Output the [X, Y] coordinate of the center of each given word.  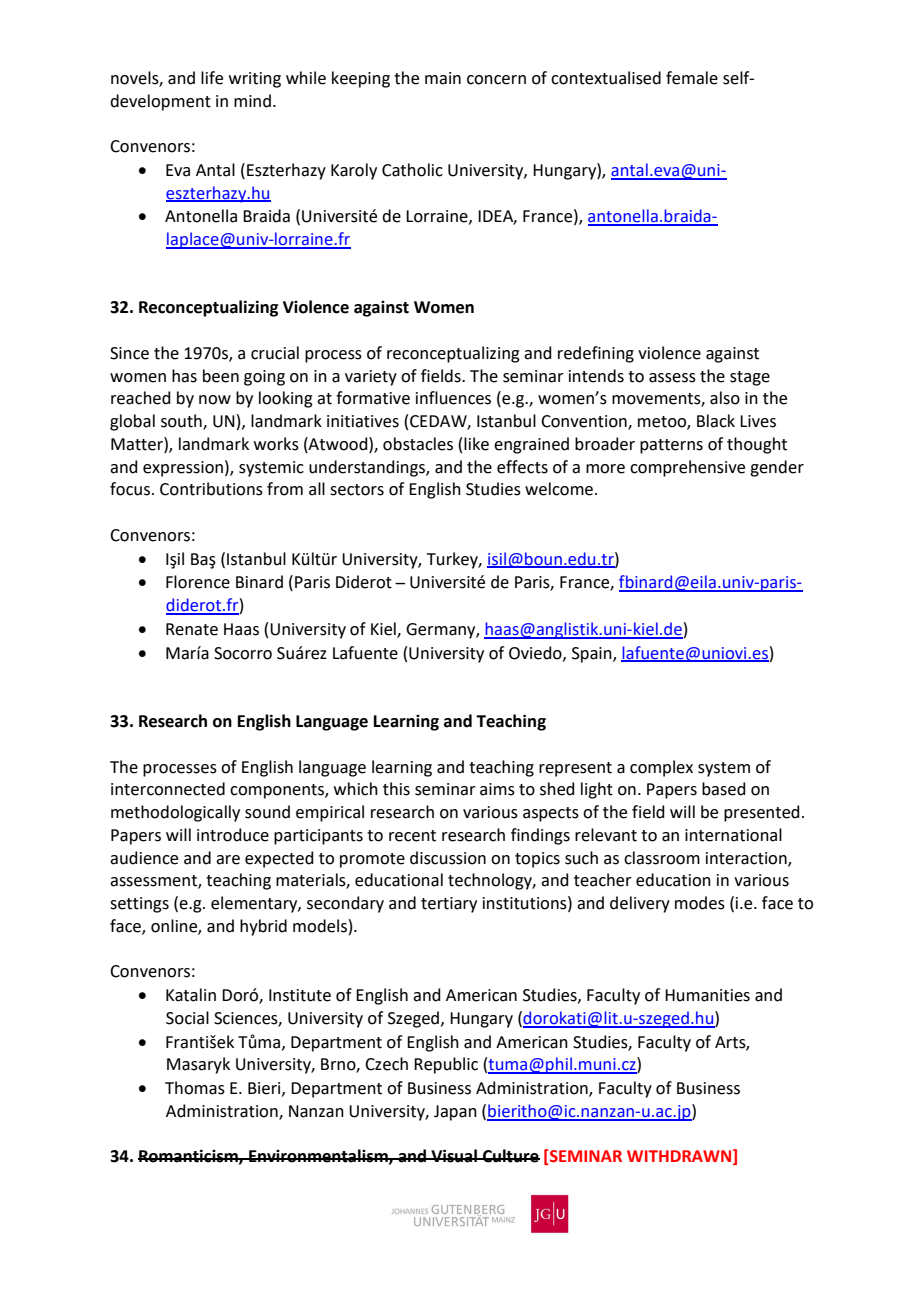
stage [750, 378]
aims [497, 789]
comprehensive [687, 468]
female [692, 78]
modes [700, 903]
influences [453, 398]
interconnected [168, 789]
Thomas [195, 1088]
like [476, 444]
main [443, 78]
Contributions [211, 489]
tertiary [449, 905]
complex [661, 768]
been [221, 376]
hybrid [263, 927]
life [212, 78]
